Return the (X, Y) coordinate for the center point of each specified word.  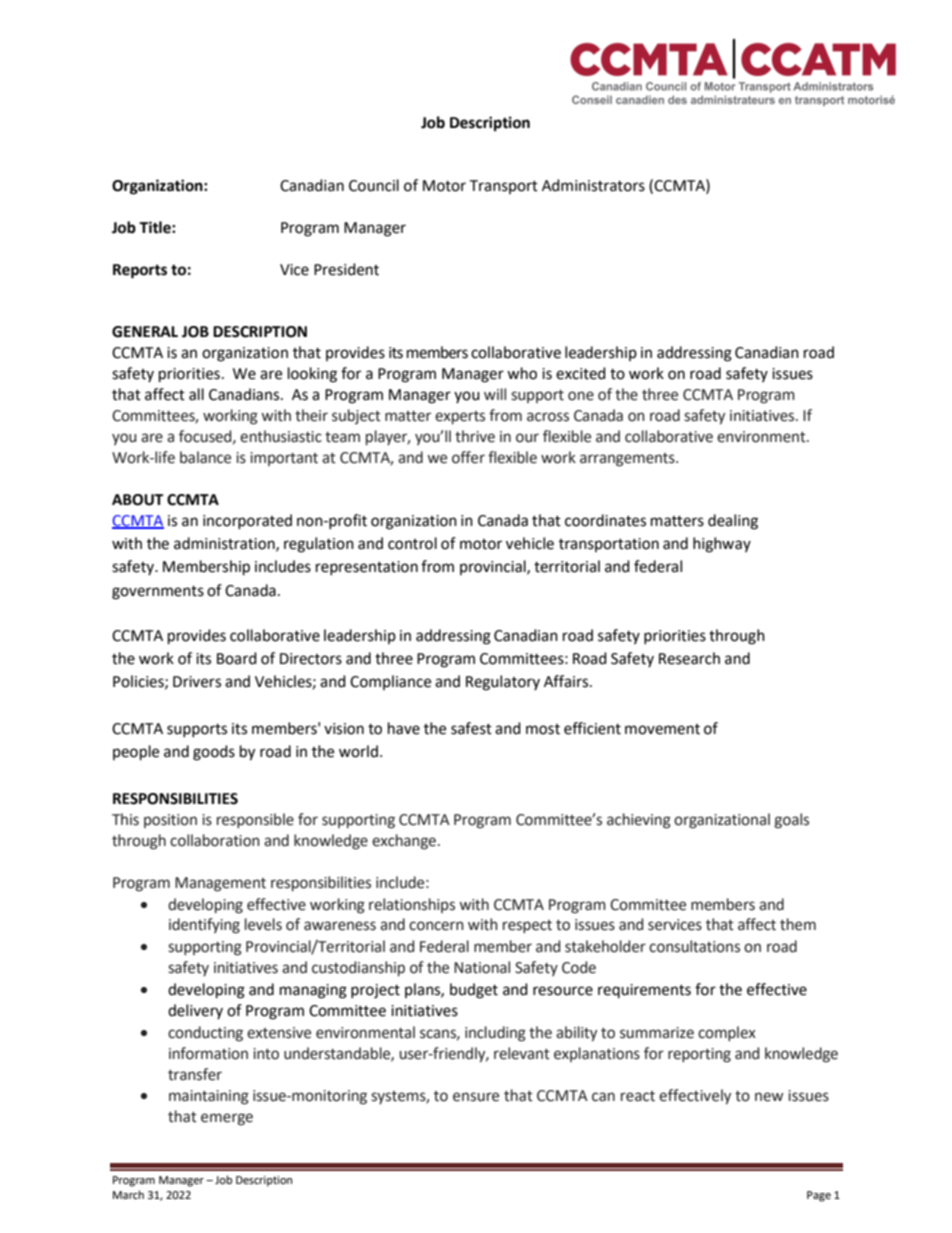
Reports (140, 271)
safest (471, 728)
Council (374, 185)
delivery (195, 1011)
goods (214, 753)
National (482, 967)
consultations (694, 946)
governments (158, 593)
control (412, 543)
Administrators (593, 185)
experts (460, 417)
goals (791, 821)
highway (722, 545)
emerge (227, 1119)
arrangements (628, 460)
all (196, 394)
